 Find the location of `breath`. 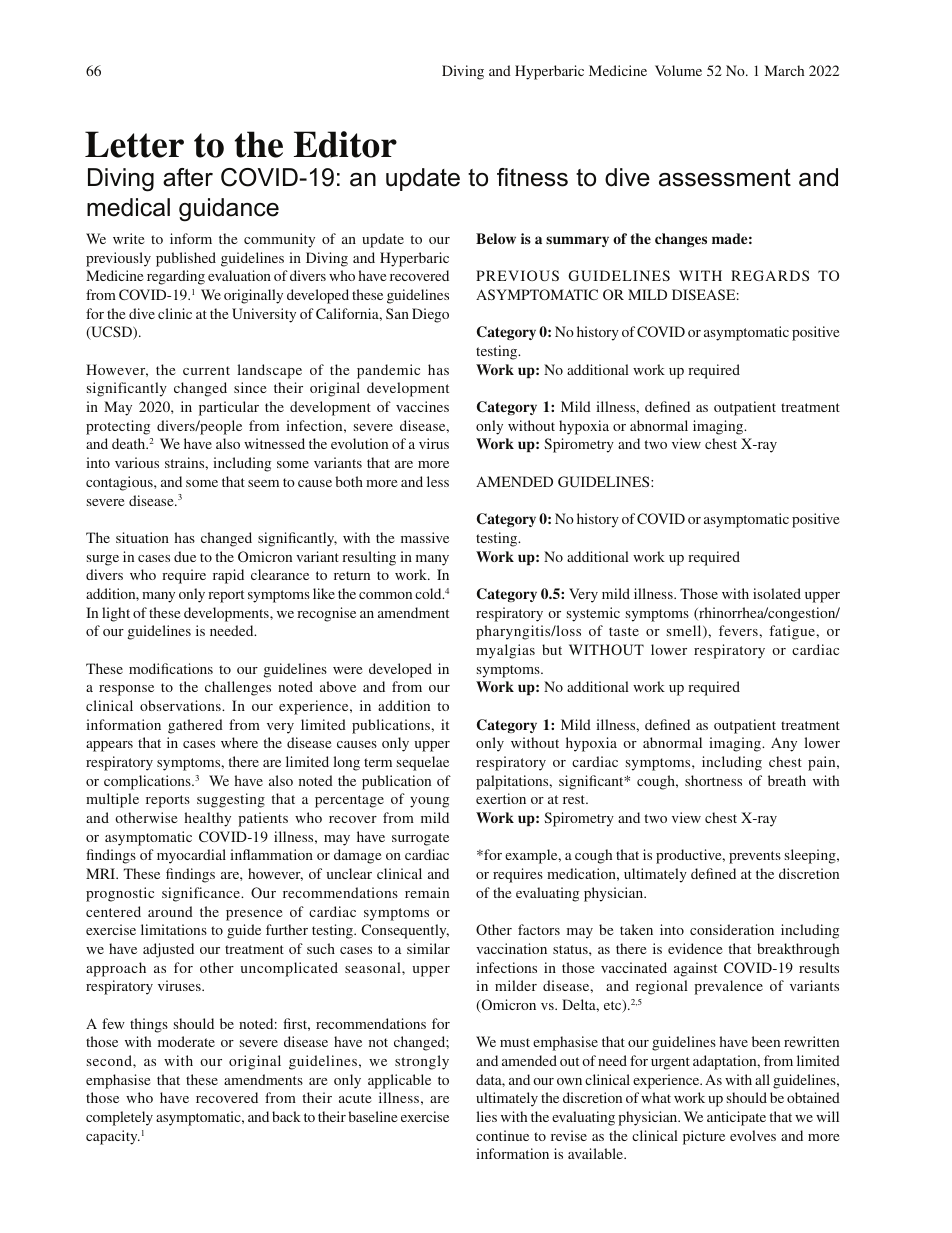

breath is located at coordinates (787, 780).
